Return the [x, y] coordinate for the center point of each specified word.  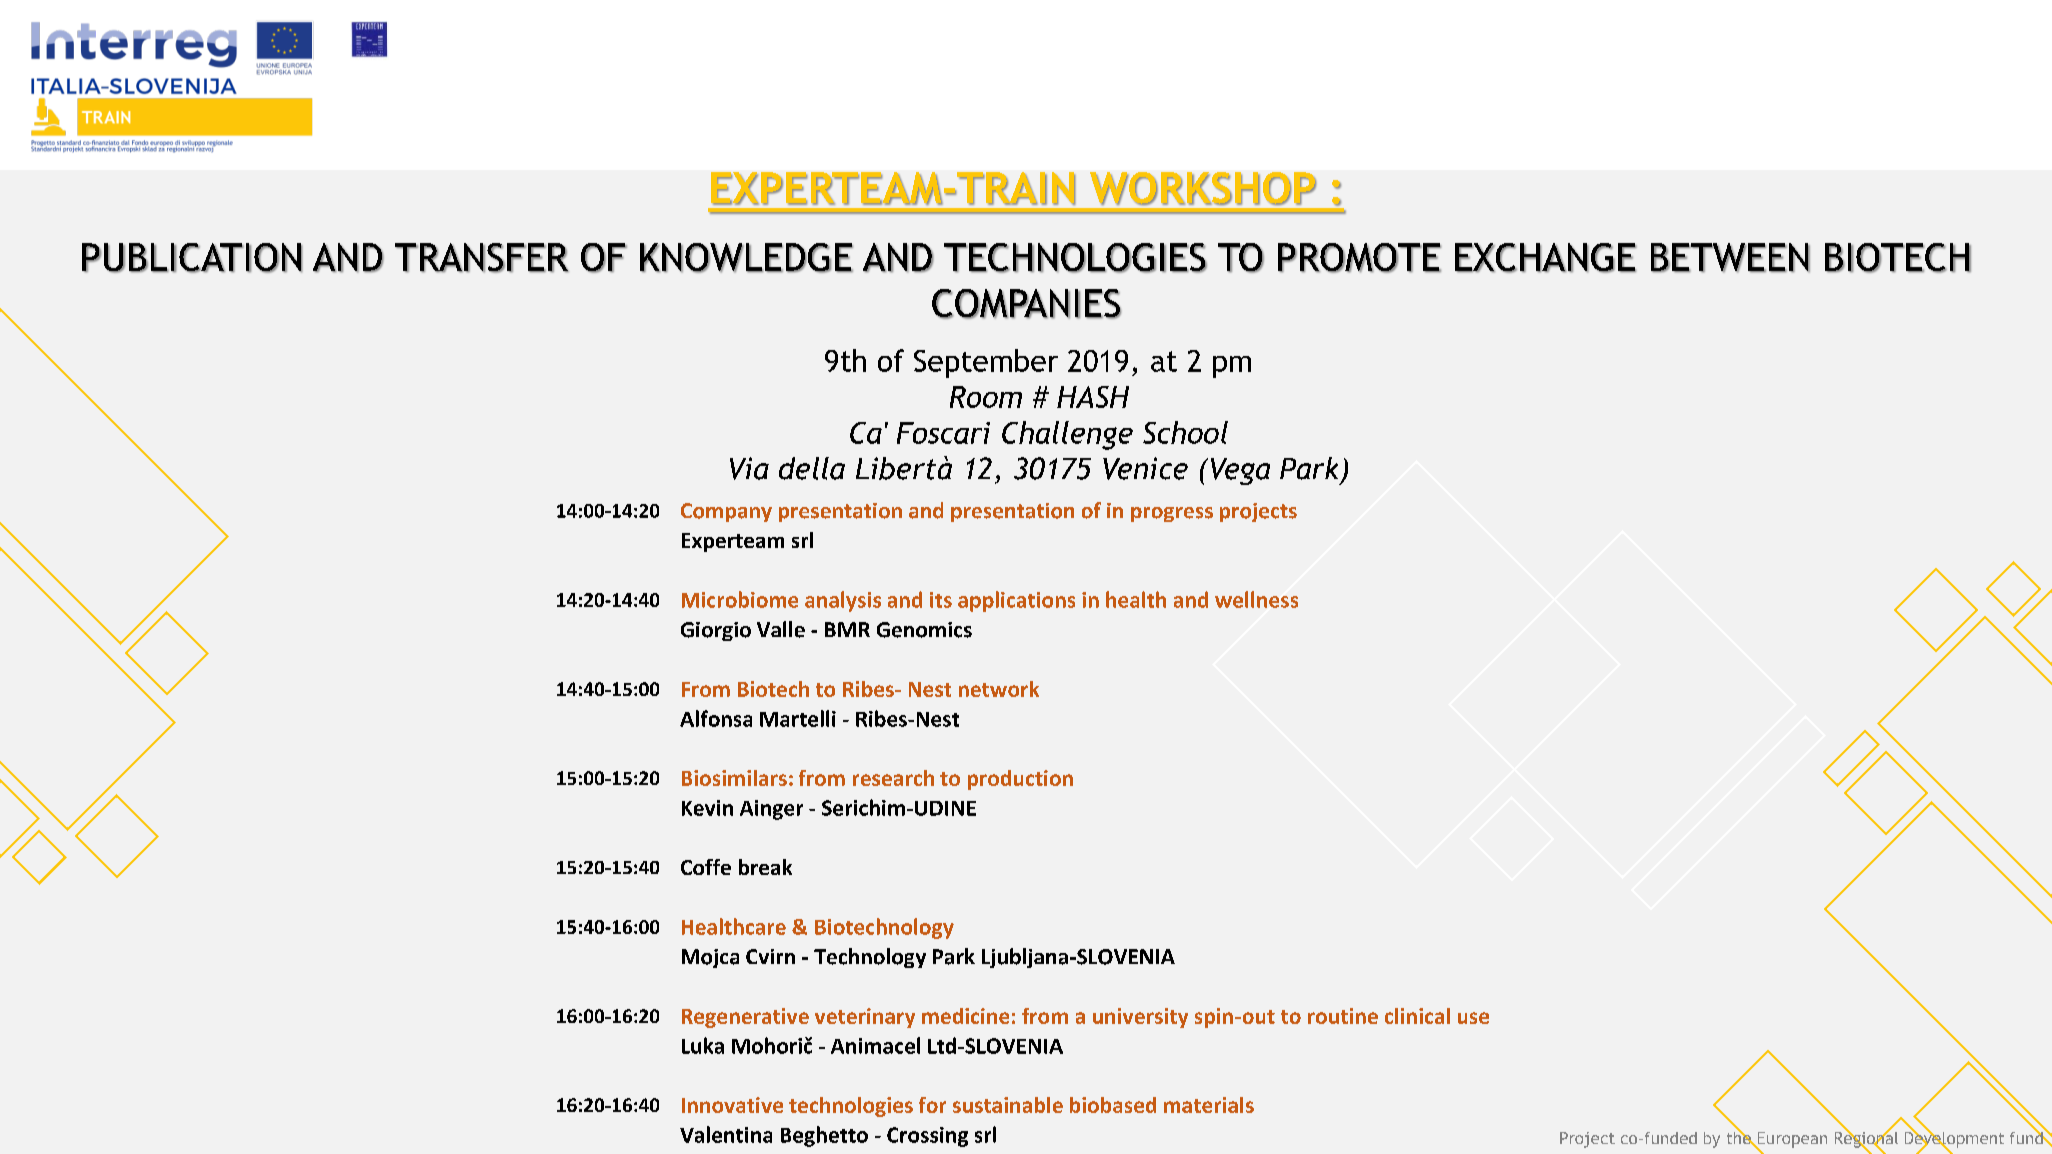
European [1791, 1141]
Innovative [732, 1105]
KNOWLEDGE [746, 258]
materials [1209, 1105]
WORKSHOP [1203, 189]
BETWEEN [1730, 257]
